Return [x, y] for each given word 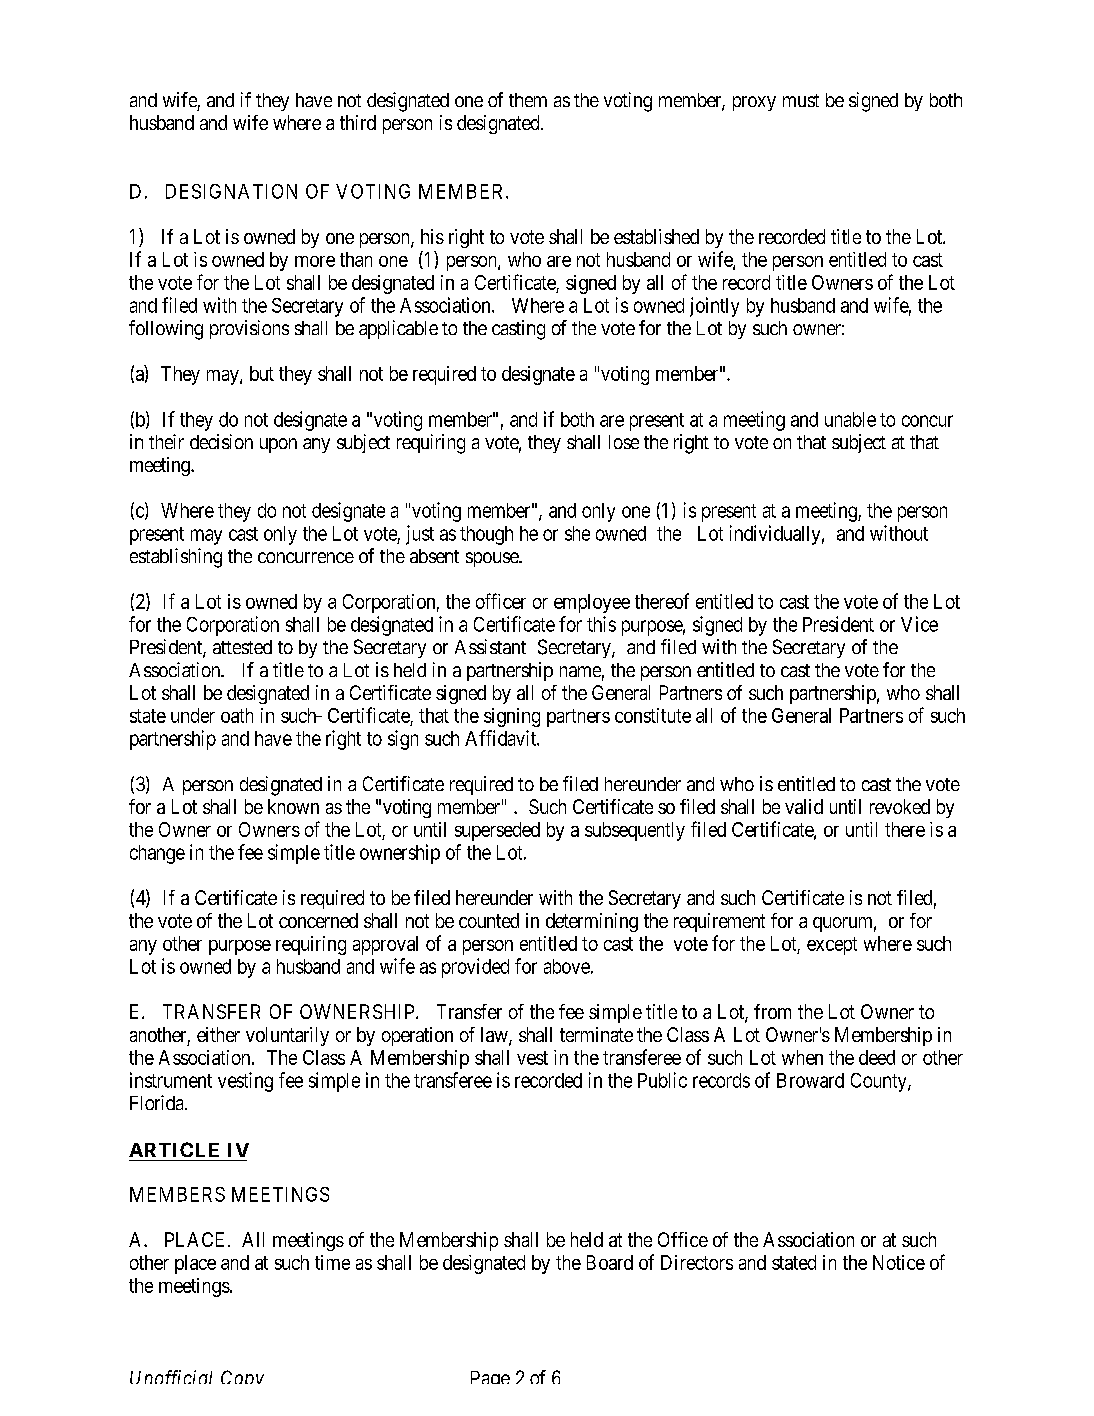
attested [242, 647]
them [528, 100]
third [358, 122]
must [801, 100]
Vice [919, 624]
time [332, 1262]
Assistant [490, 646]
